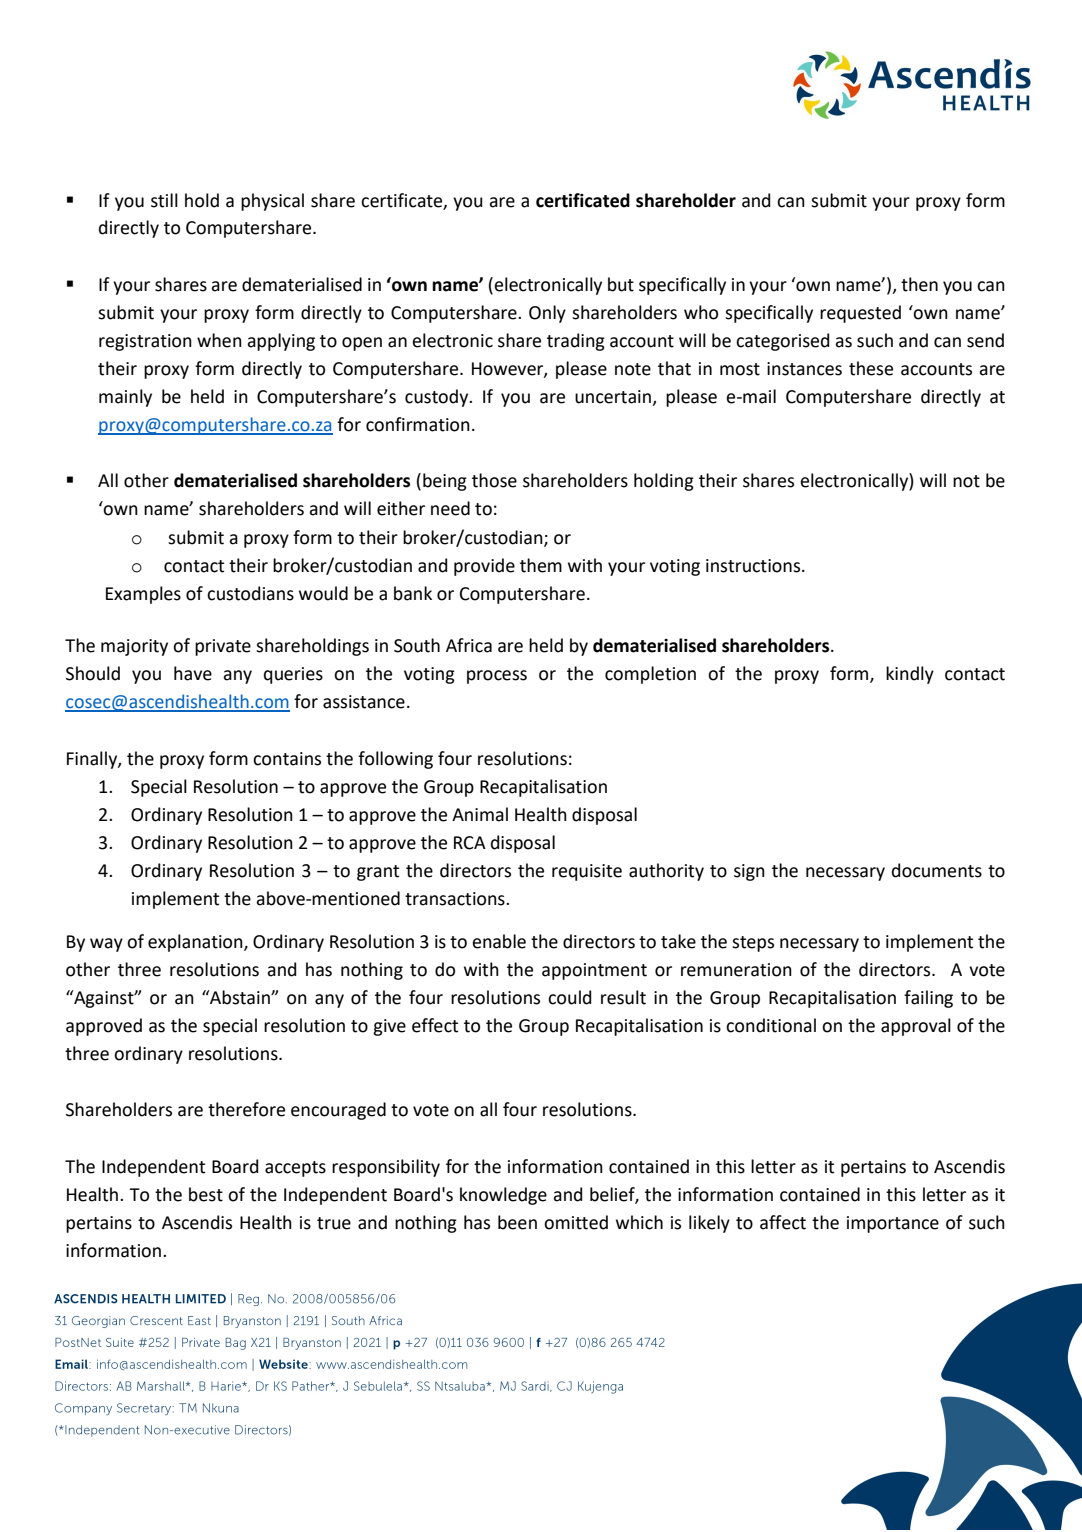  I want to click on kindly, so click(910, 675).
